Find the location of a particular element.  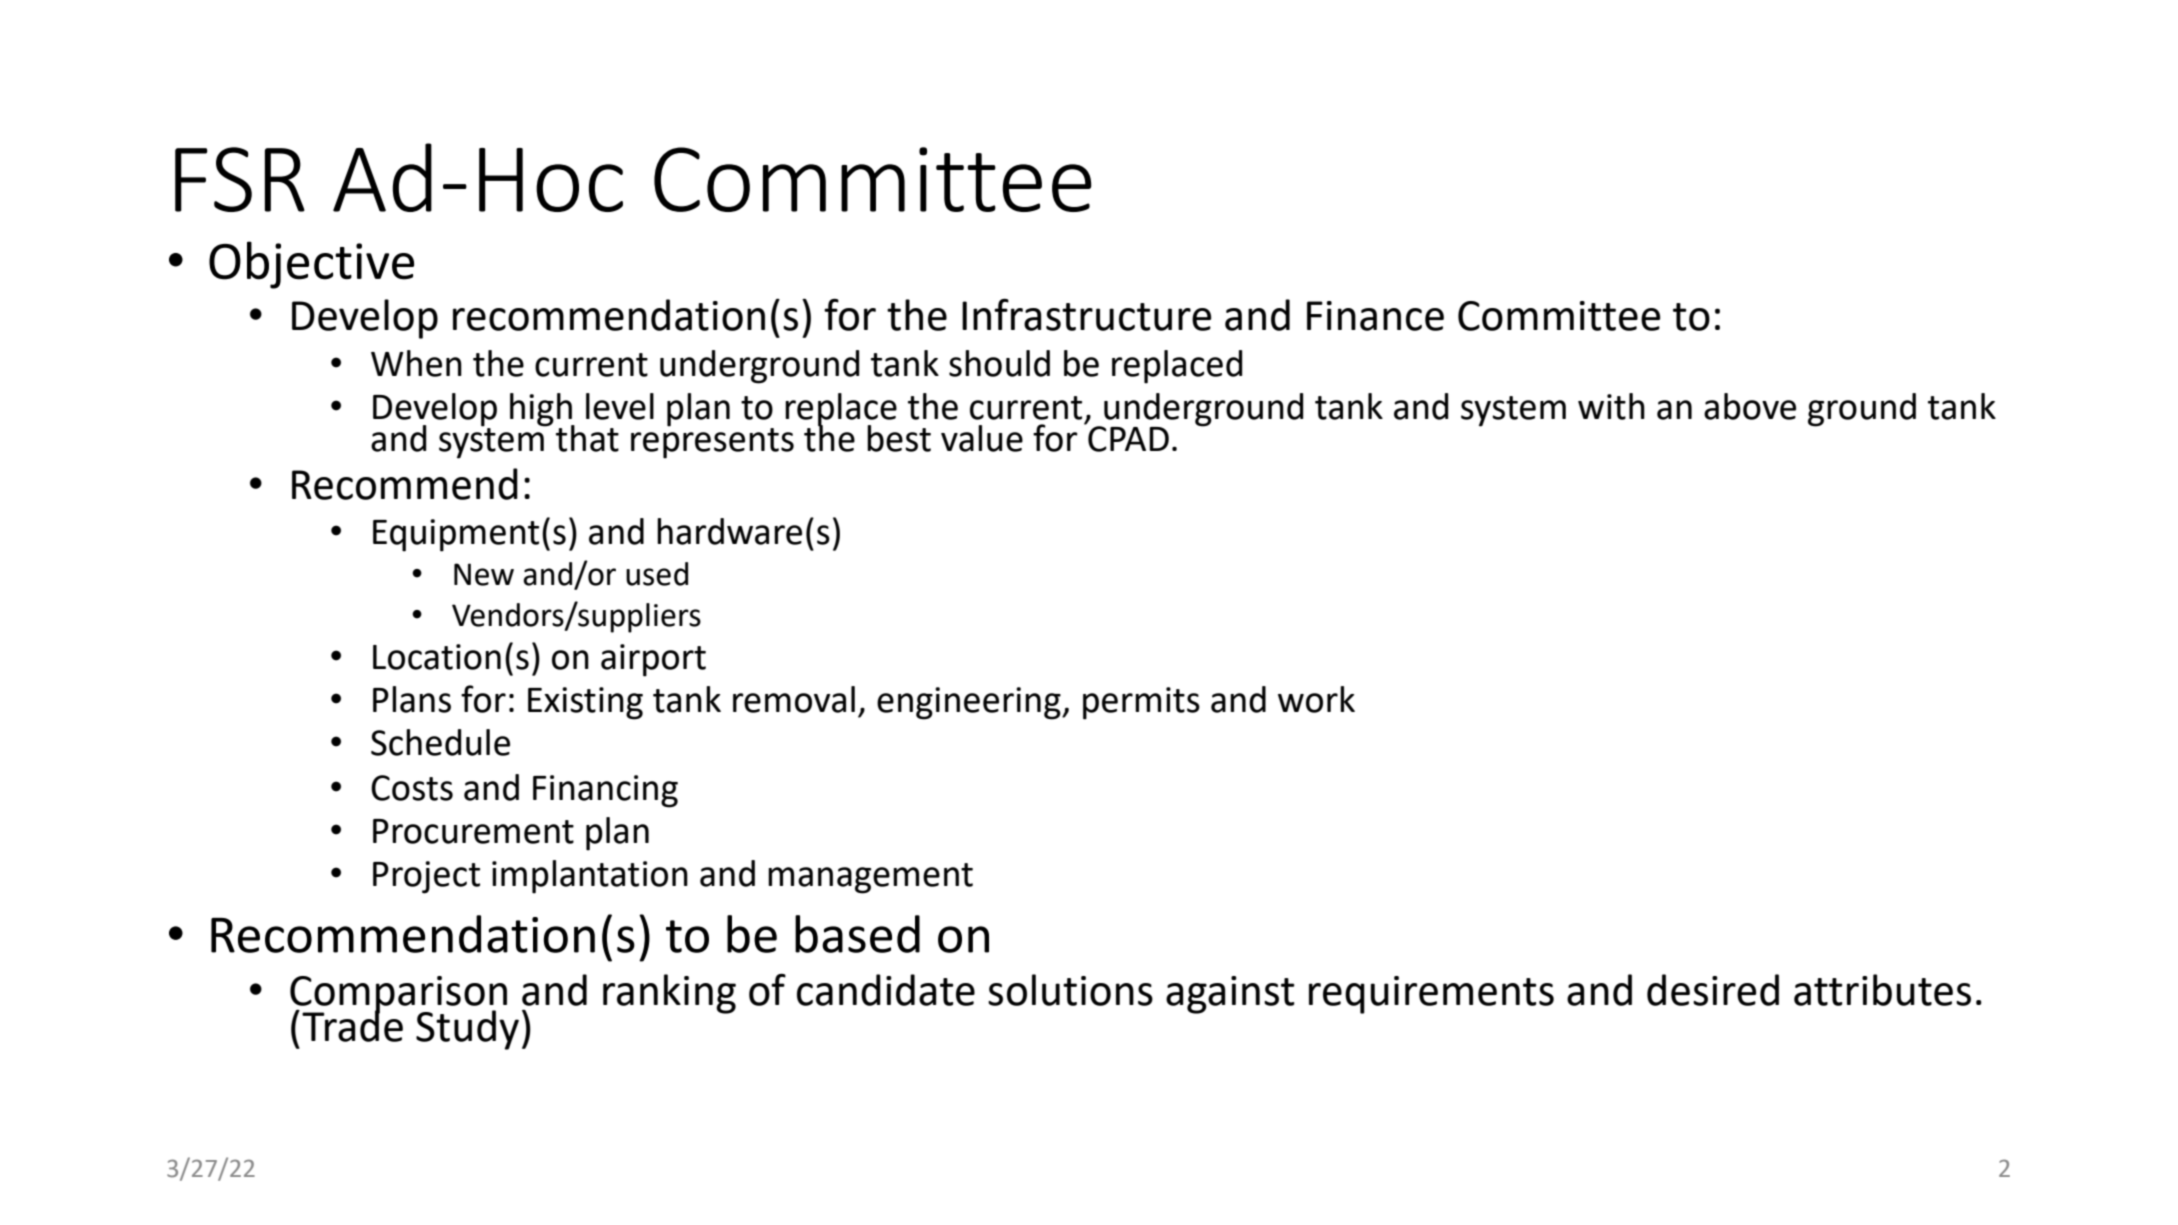

permits is located at coordinates (1141, 703).
